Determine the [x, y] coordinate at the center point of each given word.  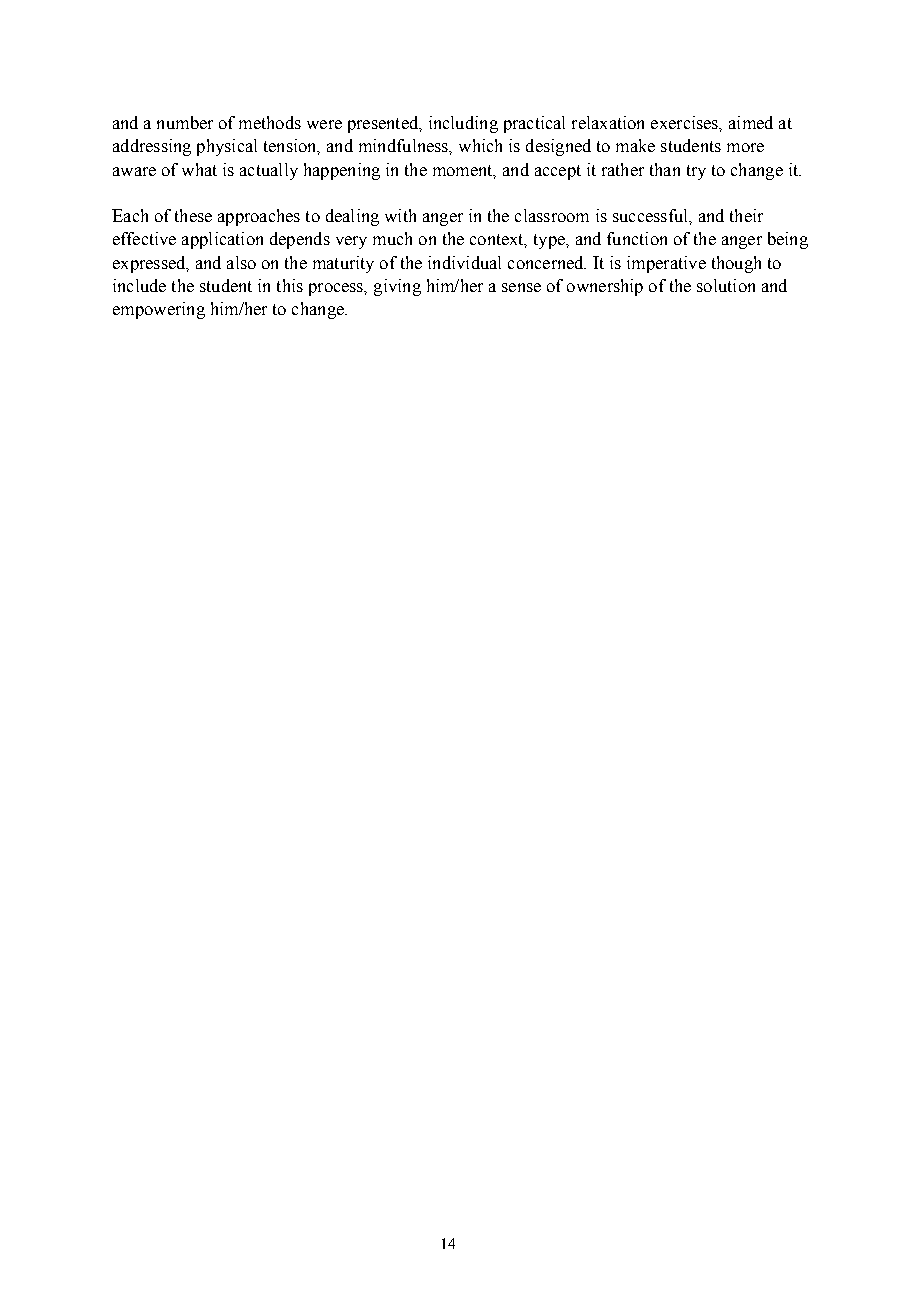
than [665, 169]
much [392, 238]
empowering [159, 310]
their [746, 215]
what [199, 169]
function [637, 238]
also [241, 262]
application [222, 240]
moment [464, 171]
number [185, 122]
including [463, 124]
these [193, 215]
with [400, 215]
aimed [751, 122]
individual [464, 262]
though [736, 264]
